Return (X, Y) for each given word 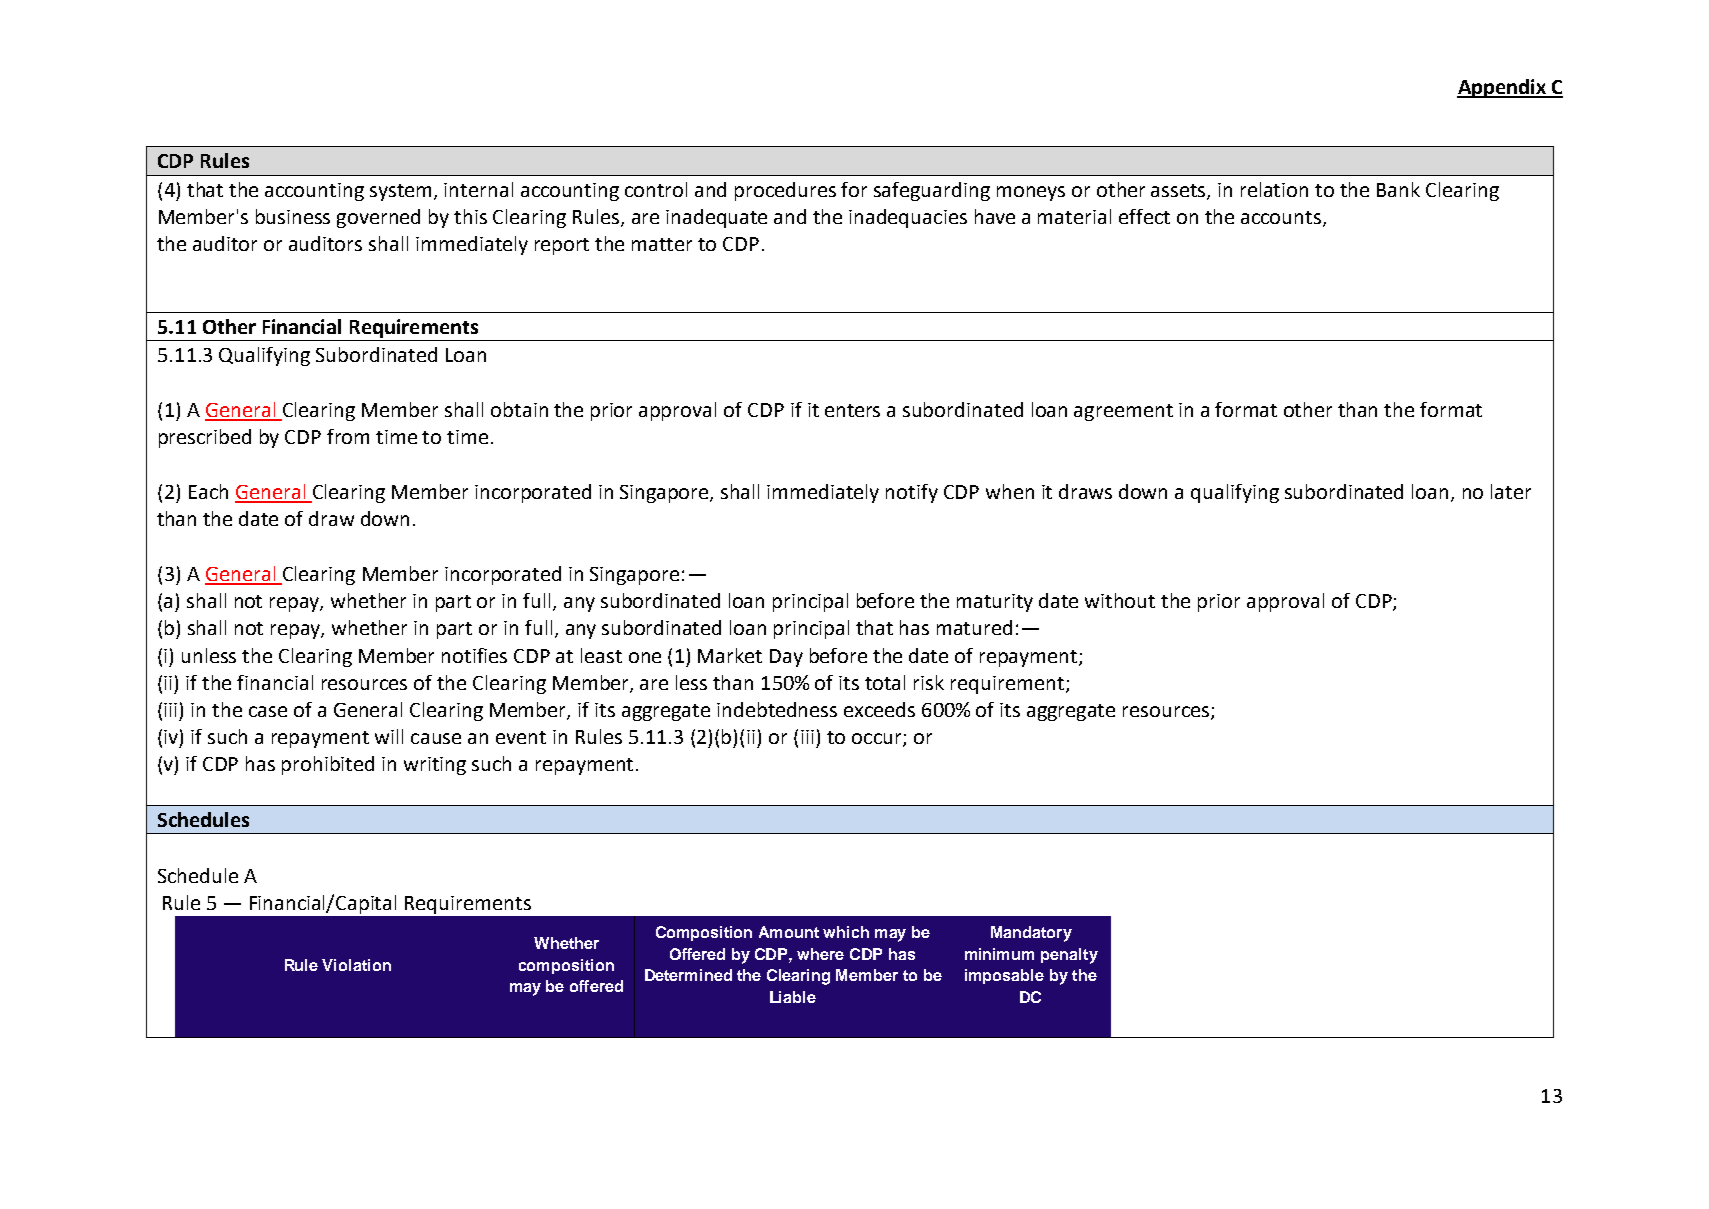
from (348, 436)
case (268, 711)
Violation (356, 965)
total (885, 682)
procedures (785, 191)
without (1120, 600)
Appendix (1502, 88)
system (400, 192)
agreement (1123, 412)
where (820, 954)
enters (852, 410)
